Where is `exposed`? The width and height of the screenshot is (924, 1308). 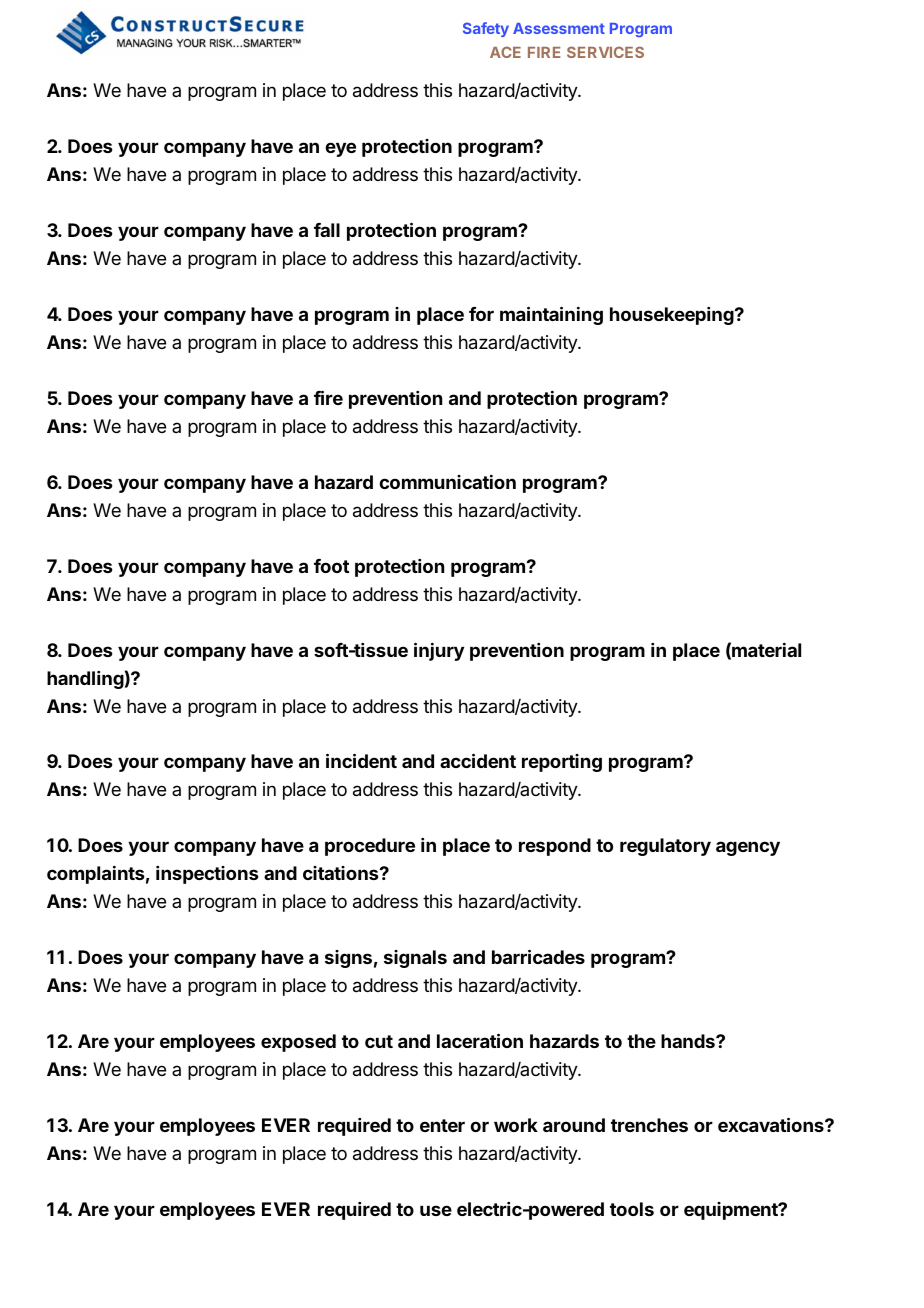 exposed is located at coordinates (298, 1043).
